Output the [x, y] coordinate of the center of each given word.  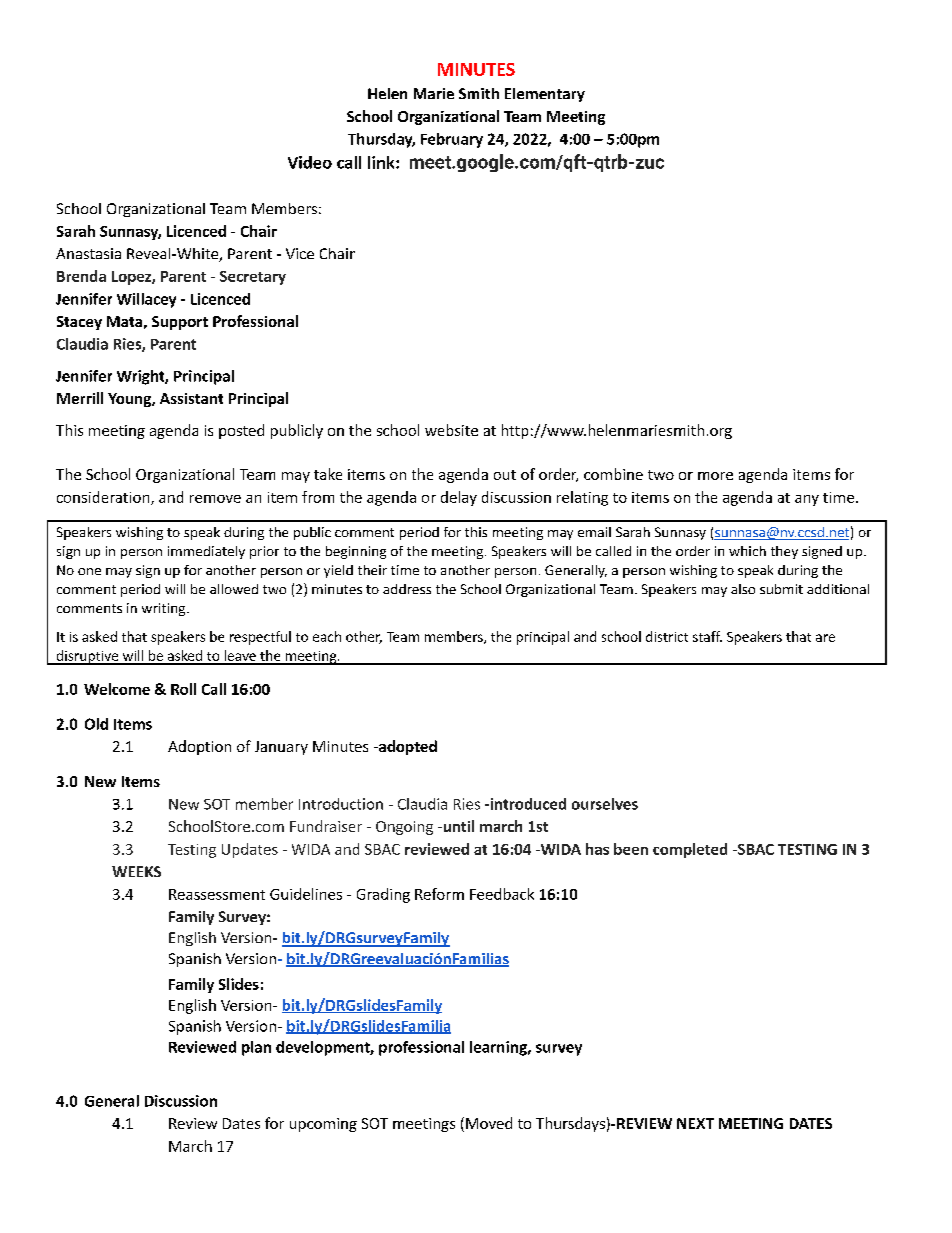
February [452, 140]
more [715, 476]
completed [690, 850]
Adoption [199, 747]
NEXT [695, 1123]
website [451, 430]
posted [241, 431]
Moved [489, 1123]
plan [256, 1048]
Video [310, 162]
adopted [406, 747]
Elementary [545, 95]
